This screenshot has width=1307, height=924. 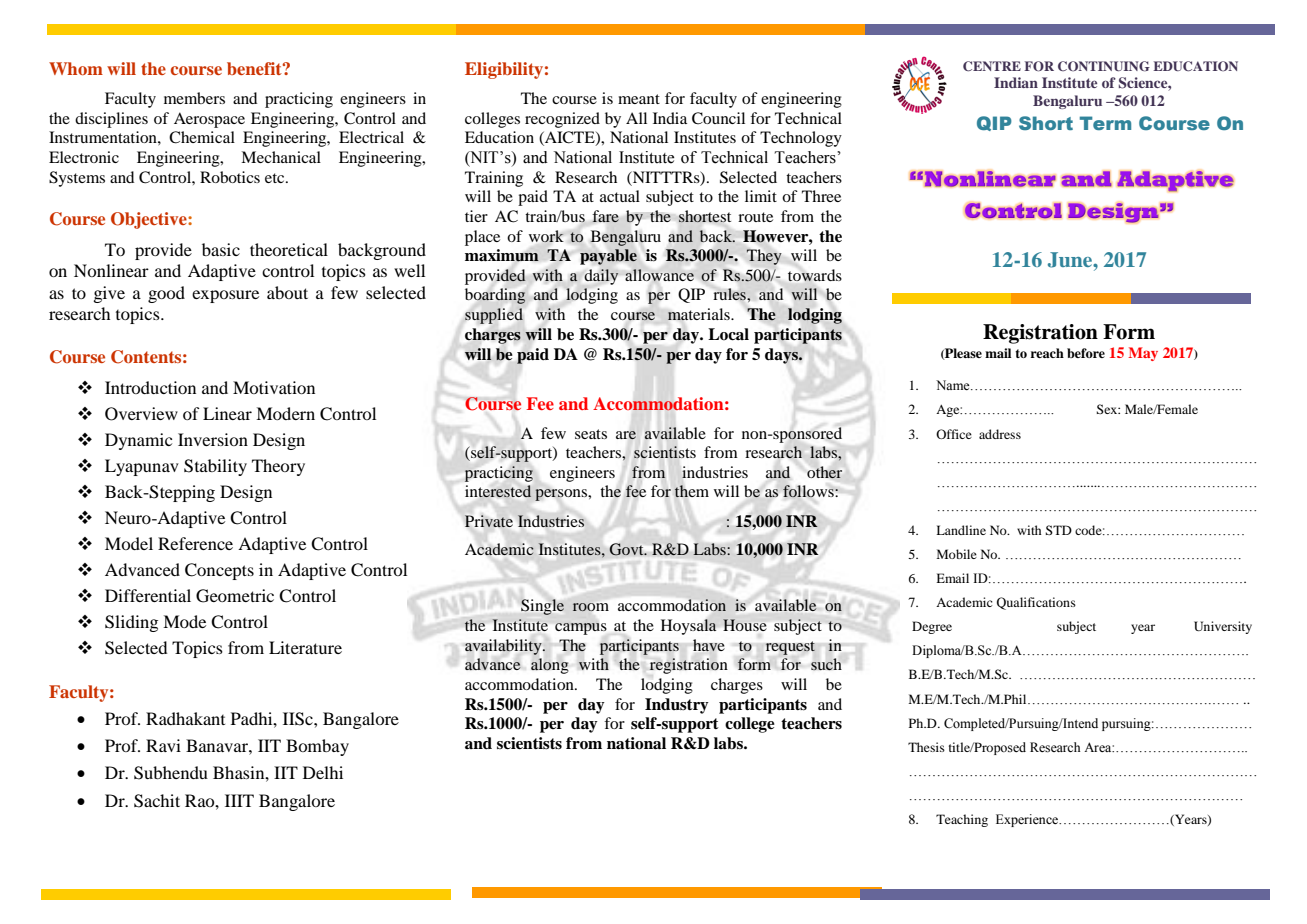 I want to click on meant, so click(x=639, y=99).
